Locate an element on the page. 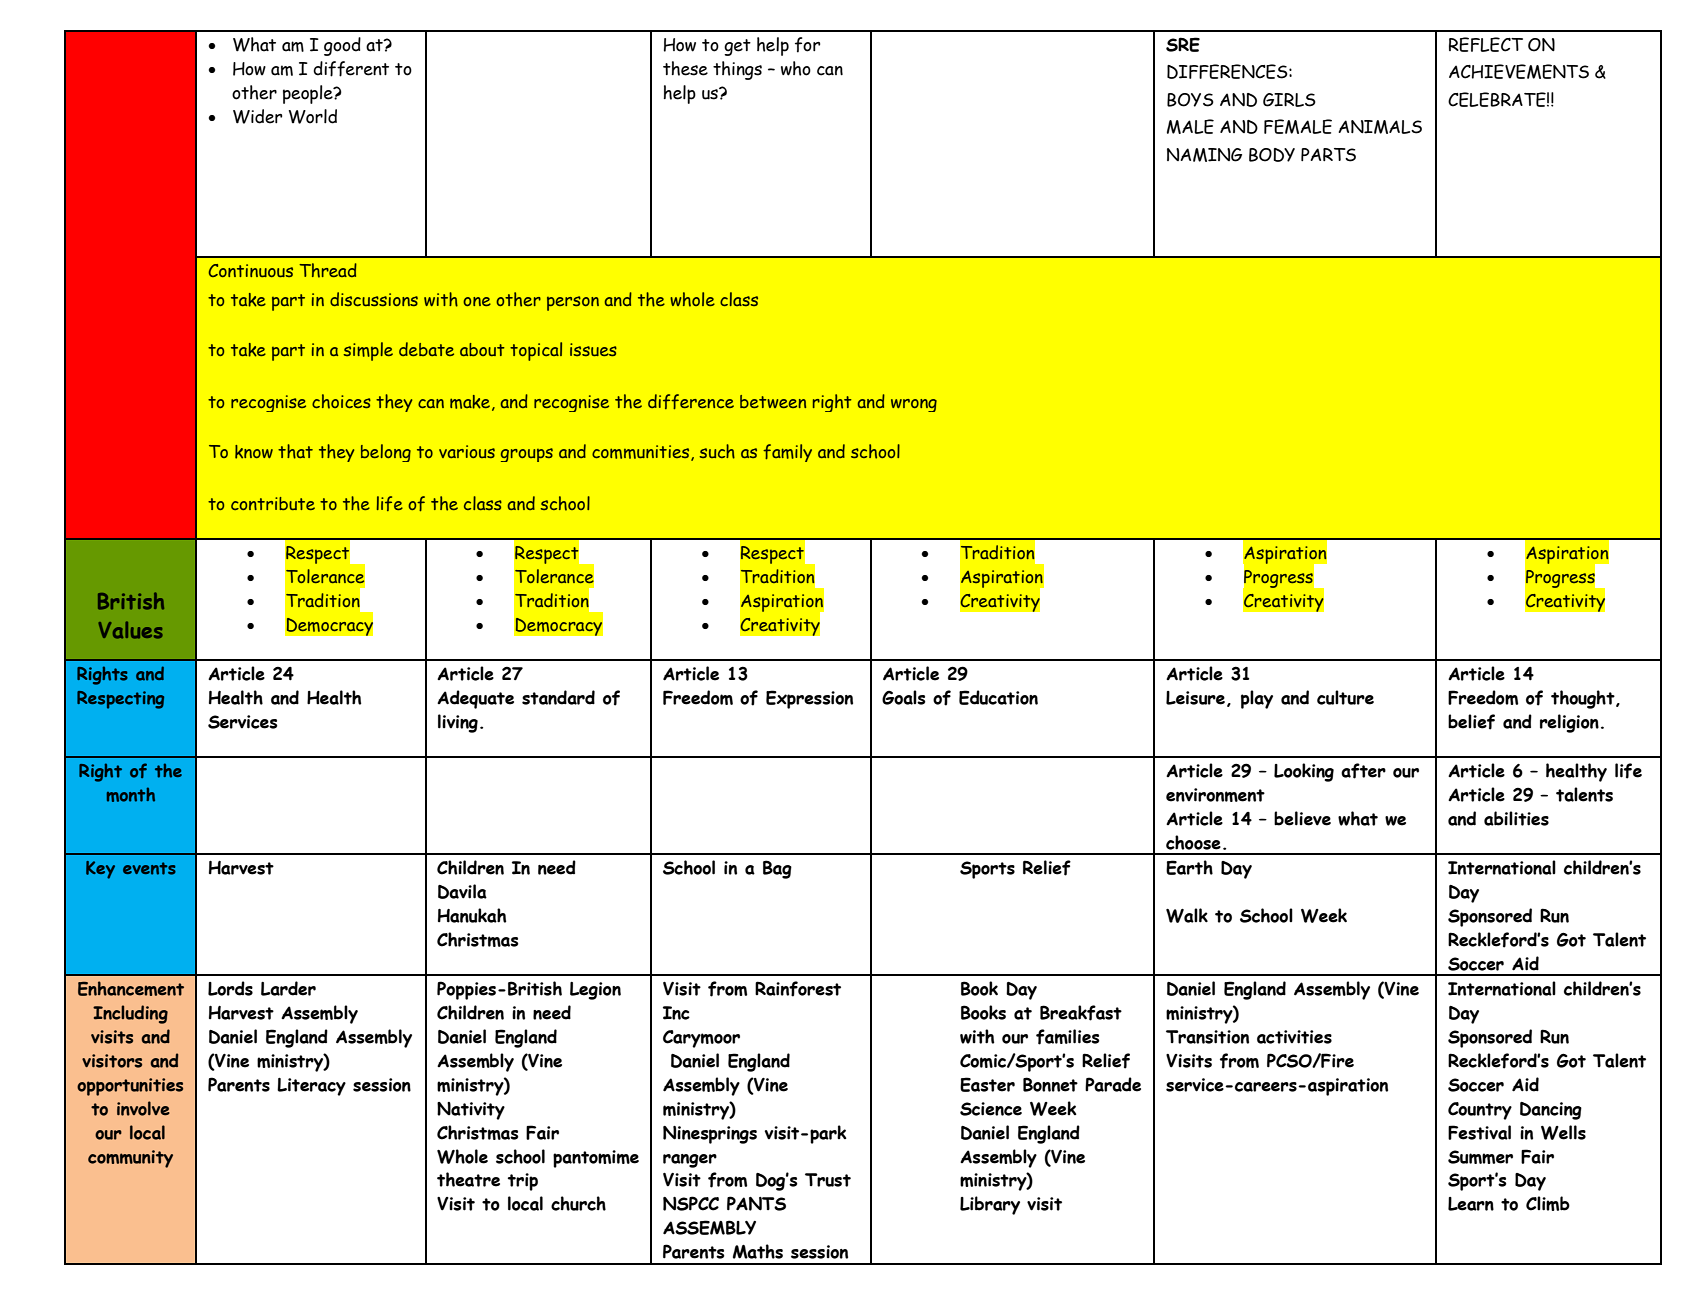 The height and width of the document is (1316, 1703). culture is located at coordinates (1345, 697).
